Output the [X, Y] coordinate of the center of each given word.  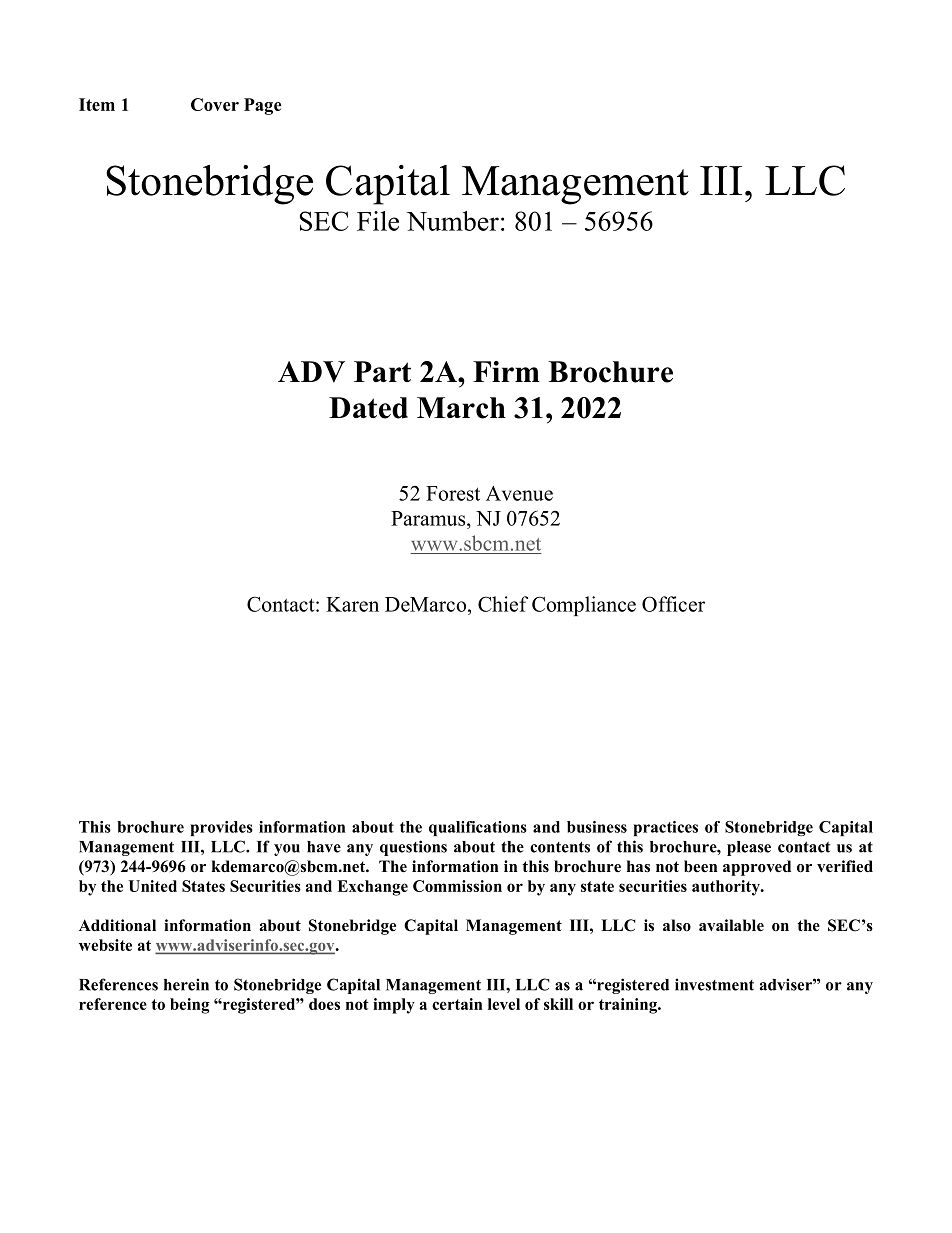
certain [457, 1004]
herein [186, 984]
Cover [215, 104]
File [378, 221]
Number [453, 221]
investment [714, 984]
